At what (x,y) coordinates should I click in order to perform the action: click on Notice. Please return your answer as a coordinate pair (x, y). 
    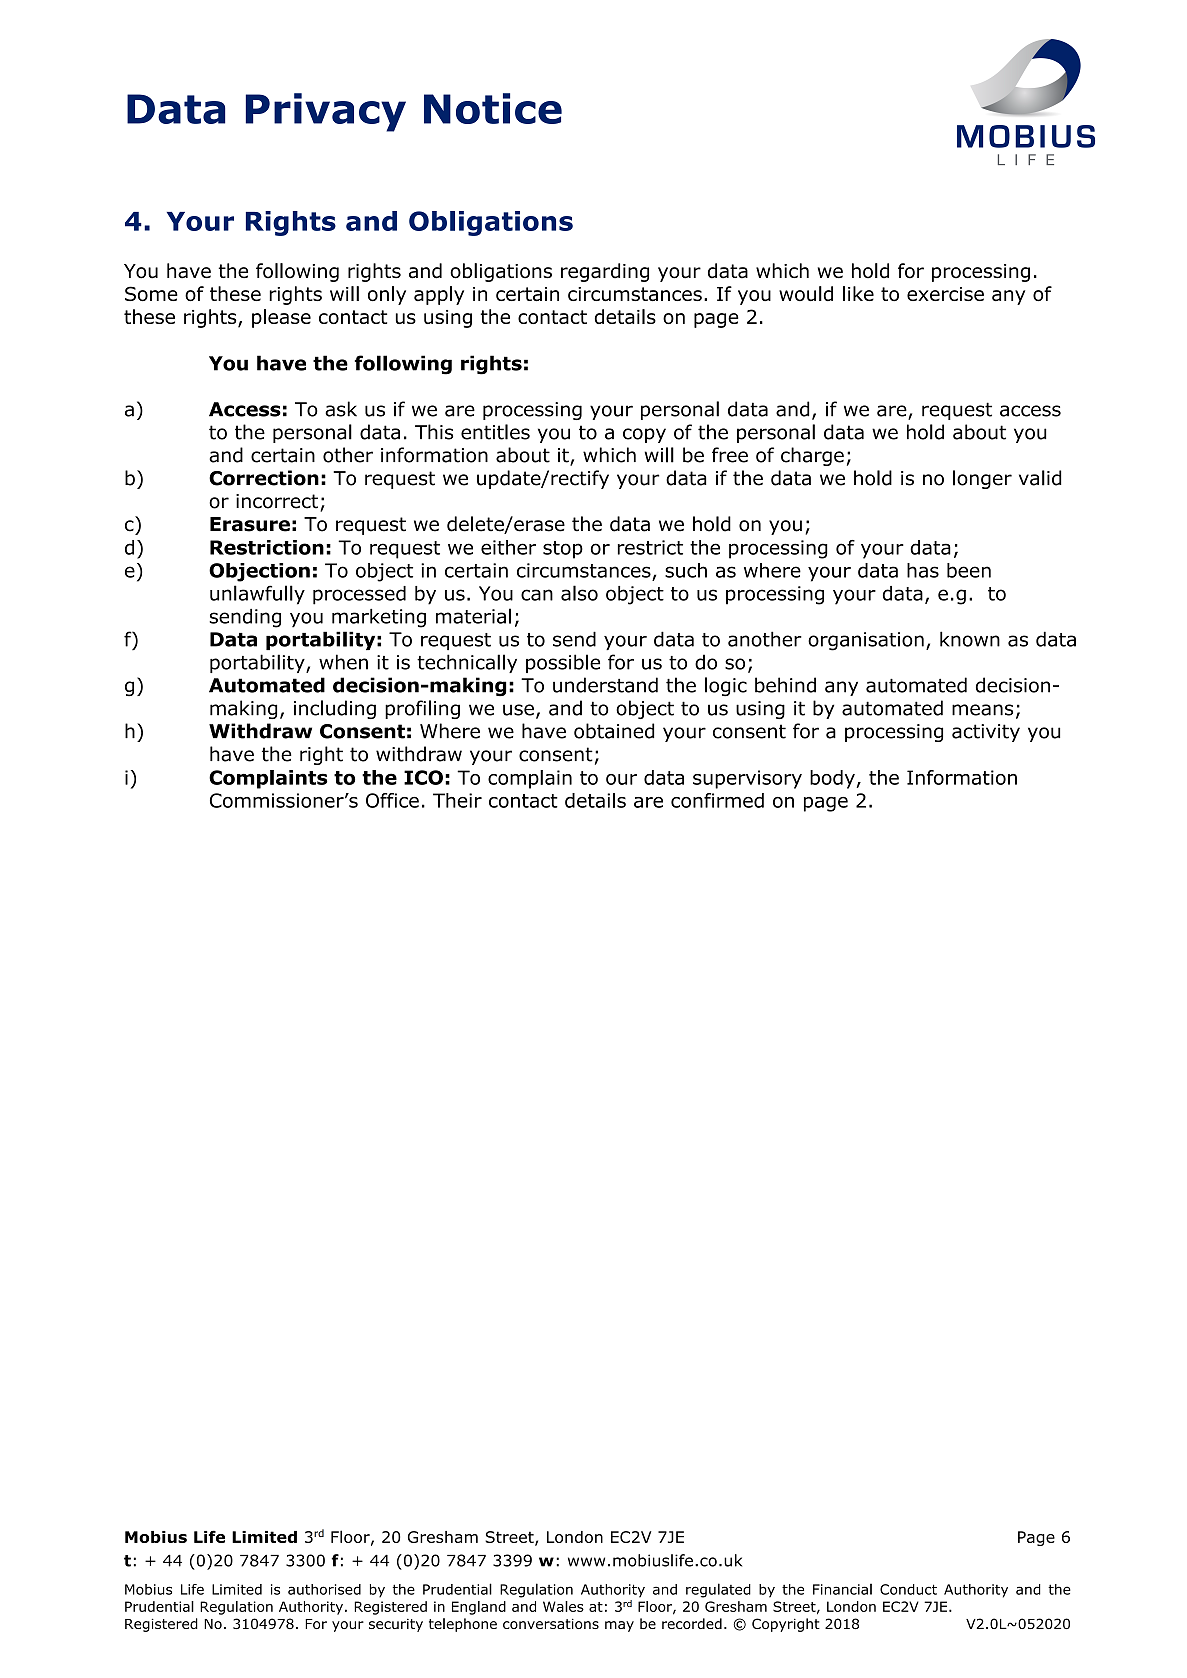
    Looking at the image, I should click on (493, 108).
